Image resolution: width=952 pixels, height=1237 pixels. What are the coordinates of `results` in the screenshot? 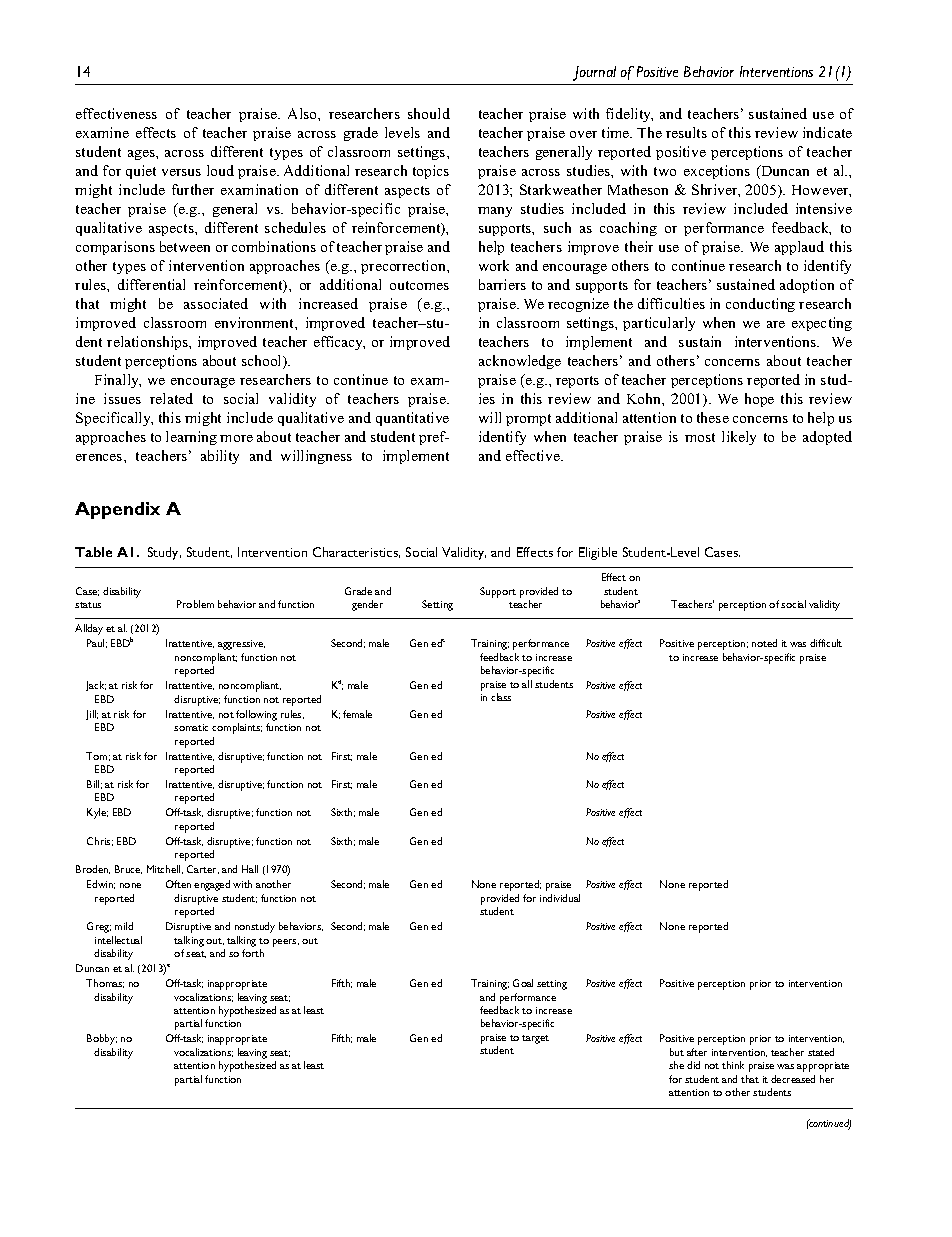 It's located at (686, 132).
